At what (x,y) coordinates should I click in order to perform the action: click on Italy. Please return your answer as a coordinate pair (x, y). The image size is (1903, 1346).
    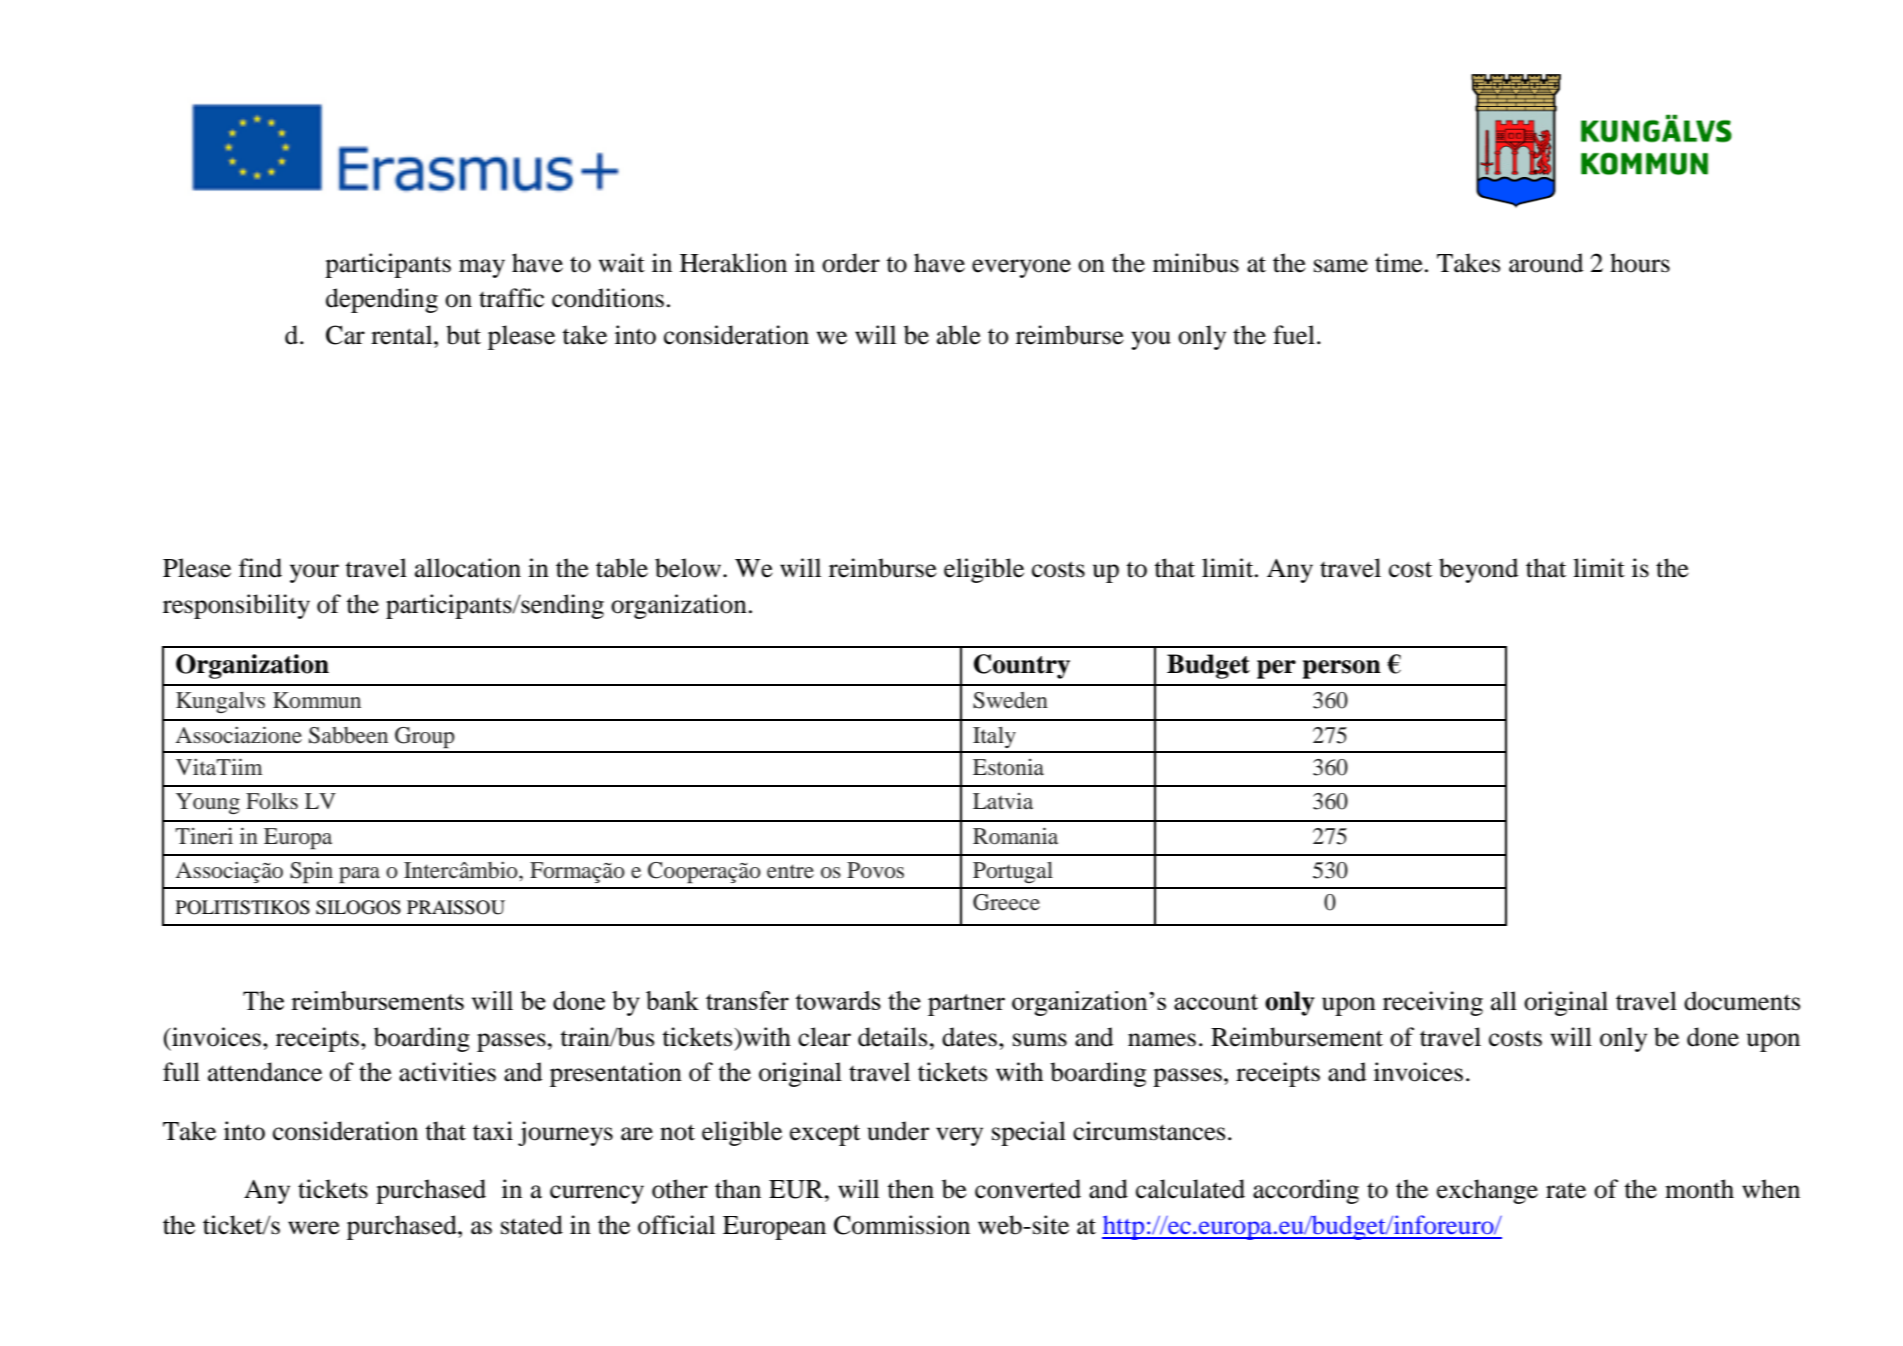
    Looking at the image, I should click on (994, 737).
